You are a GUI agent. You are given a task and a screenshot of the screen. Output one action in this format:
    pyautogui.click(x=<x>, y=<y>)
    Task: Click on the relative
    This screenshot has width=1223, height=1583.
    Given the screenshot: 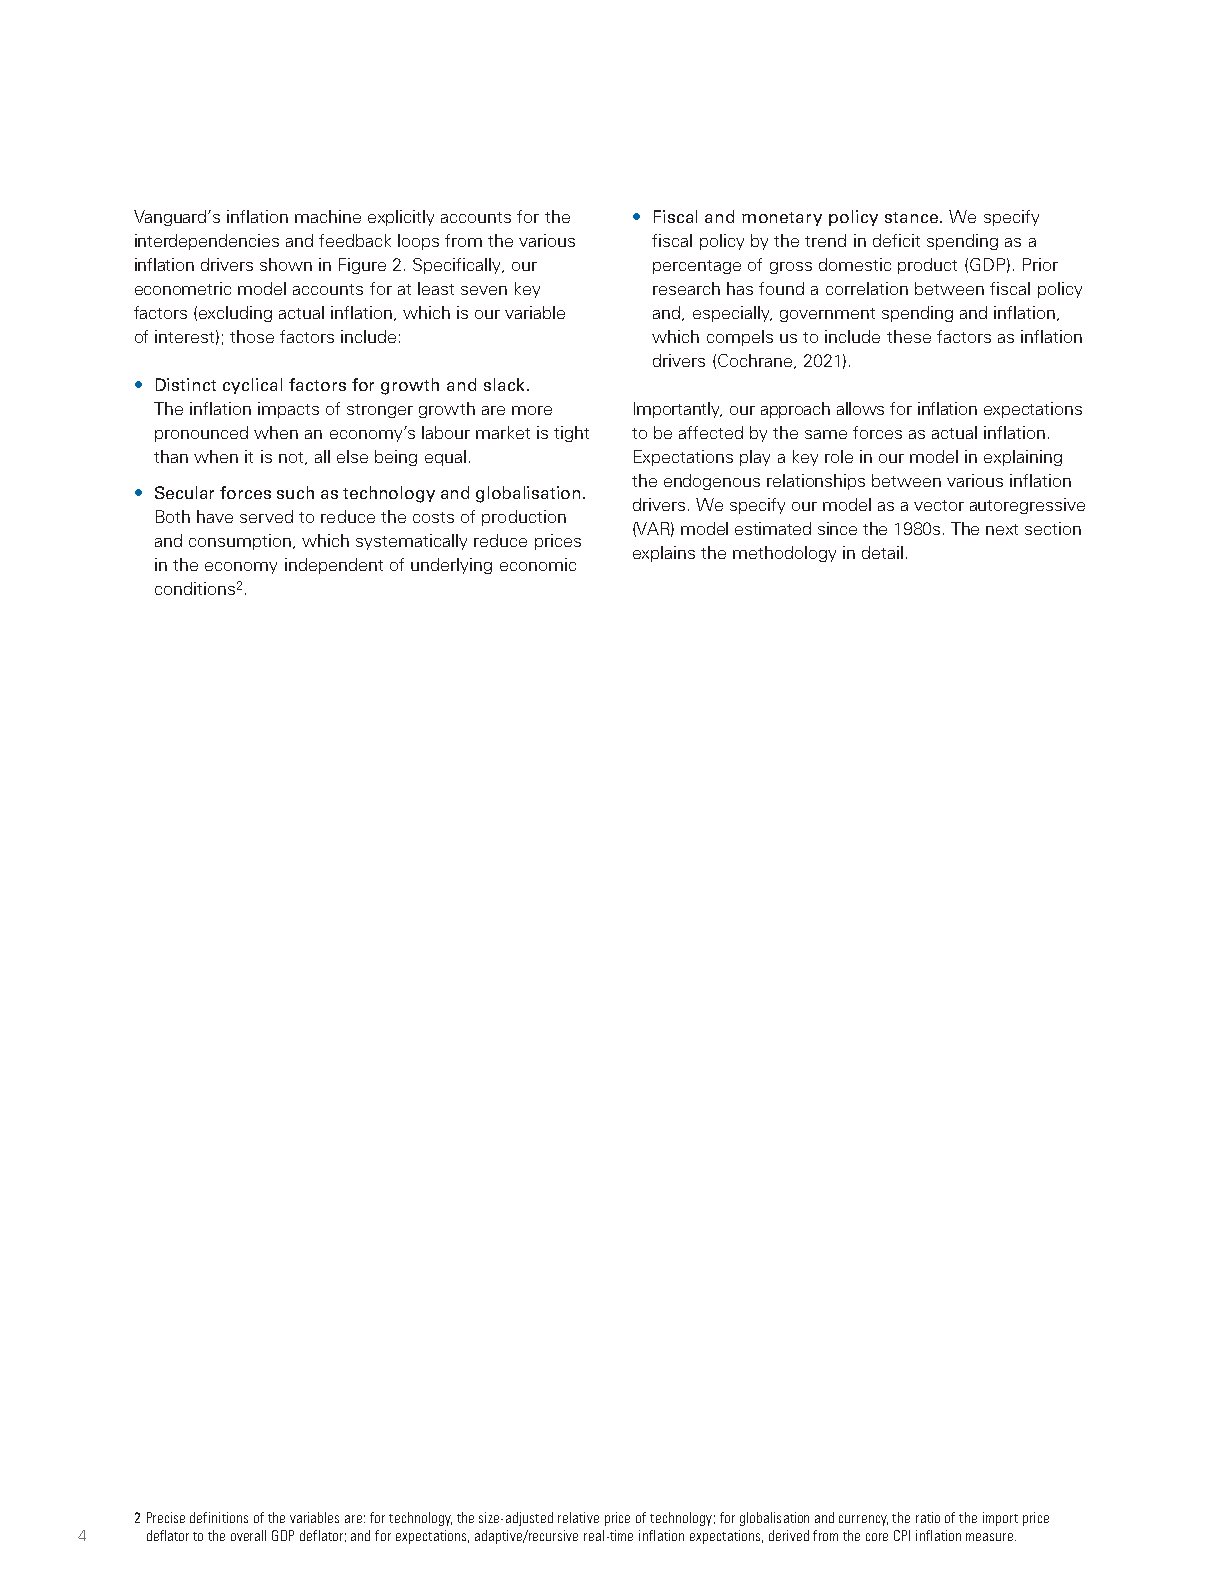 What is the action you would take?
    pyautogui.click(x=578, y=1517)
